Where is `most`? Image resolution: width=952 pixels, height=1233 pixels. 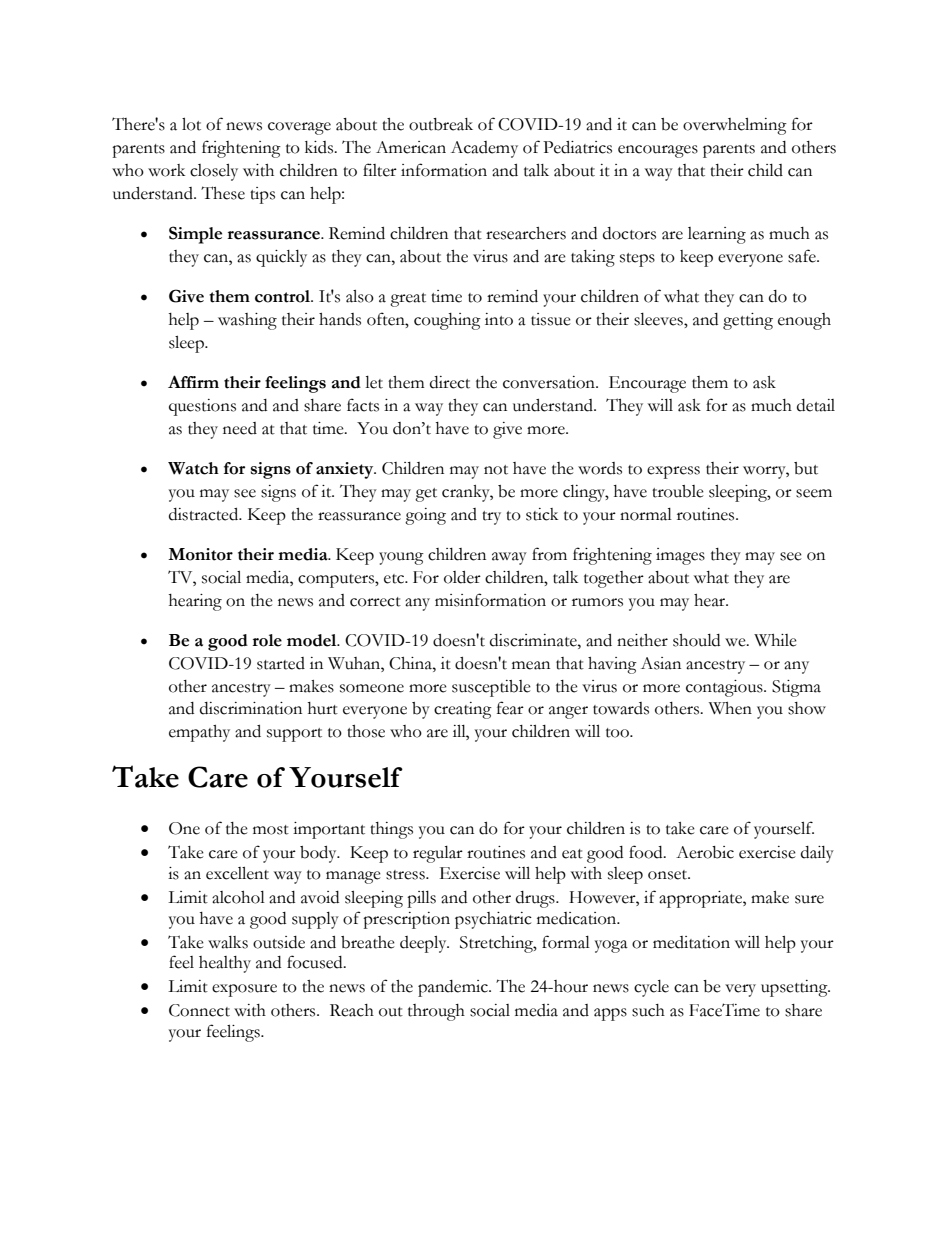
most is located at coordinates (271, 830).
